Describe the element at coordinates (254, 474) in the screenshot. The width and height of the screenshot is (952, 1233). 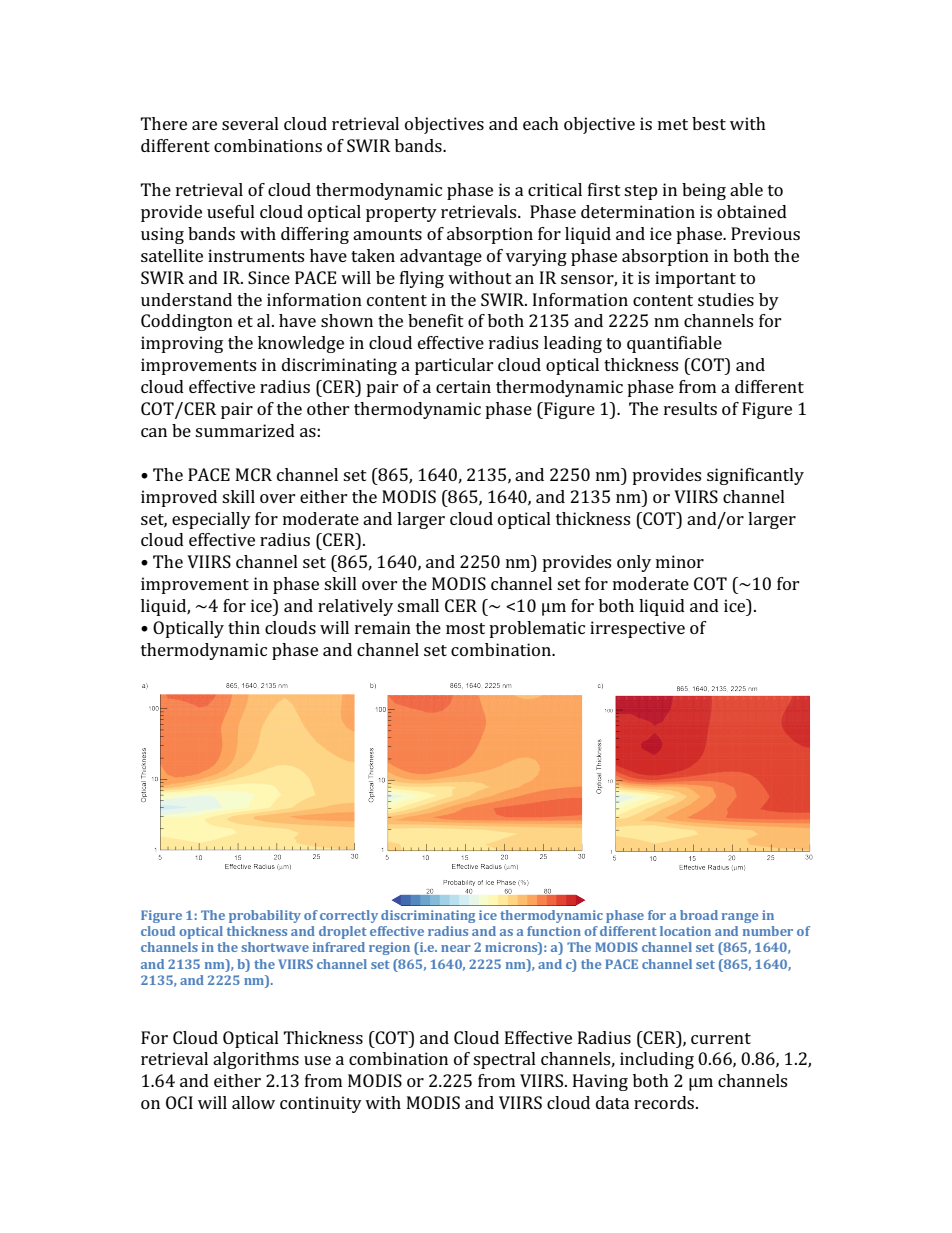
I see `MCR` at that location.
